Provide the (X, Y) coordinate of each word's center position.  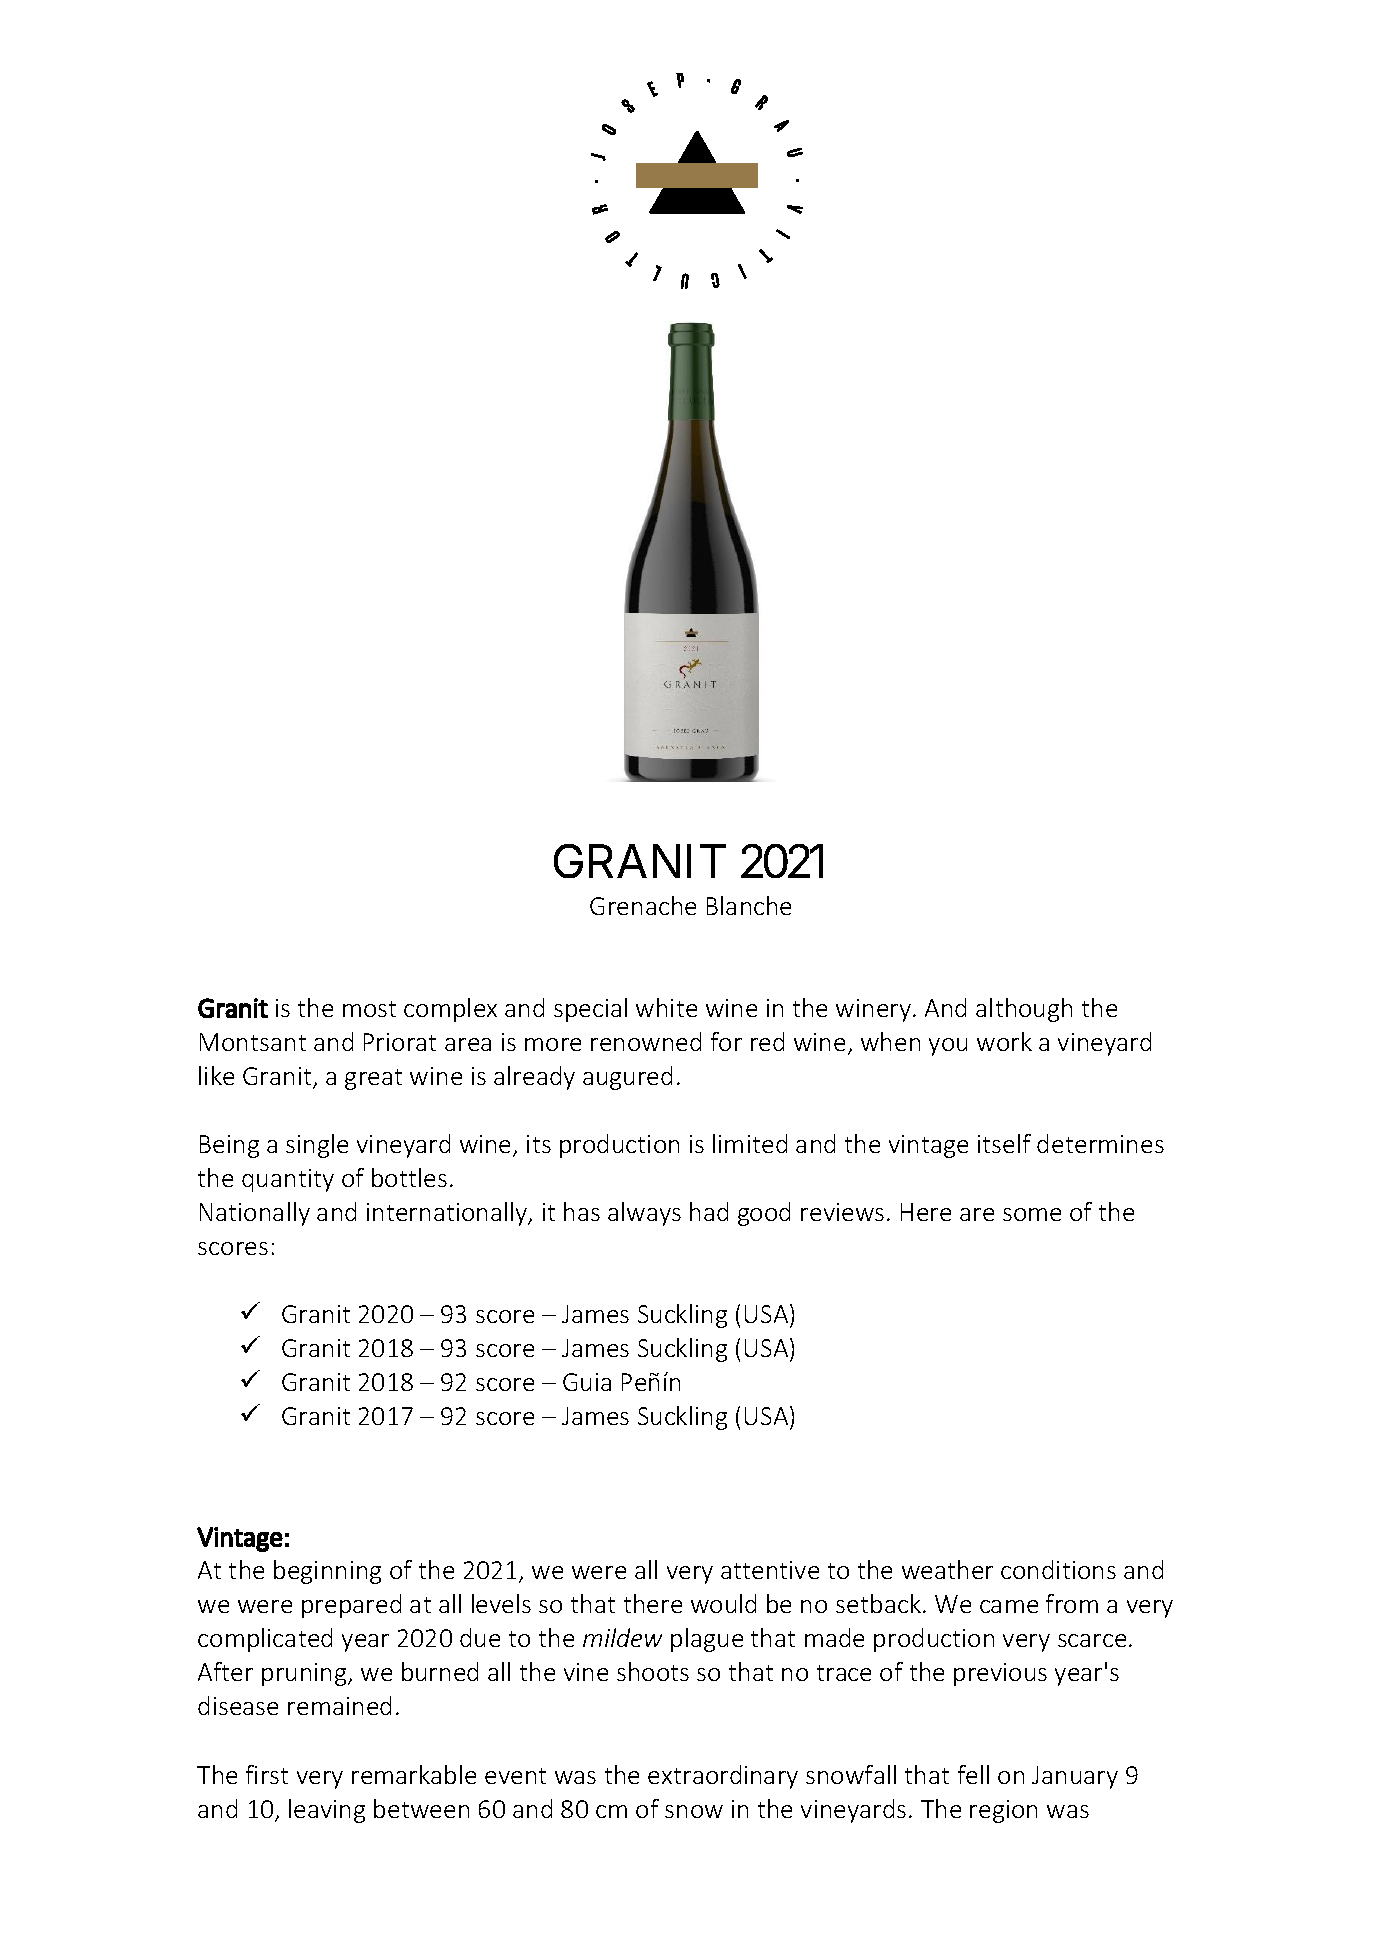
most (369, 1009)
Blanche (749, 905)
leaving (327, 1811)
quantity (288, 1180)
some (1032, 1214)
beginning (327, 1572)
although (1024, 1010)
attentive (770, 1570)
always (644, 1214)
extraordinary (723, 1777)
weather (947, 1569)
